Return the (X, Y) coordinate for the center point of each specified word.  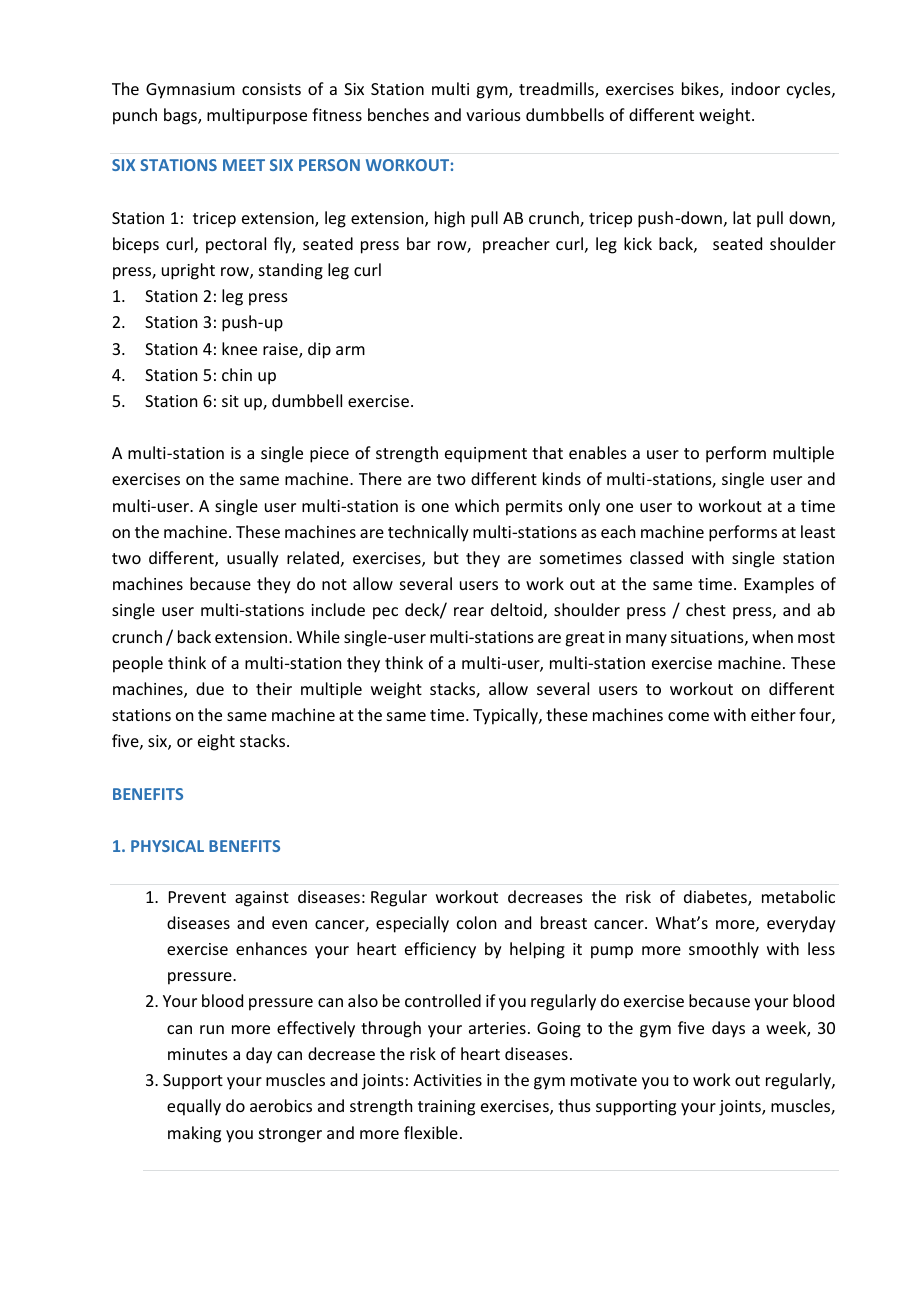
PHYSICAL (167, 846)
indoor (755, 88)
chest (706, 609)
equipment (486, 455)
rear (469, 611)
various (493, 115)
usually (253, 559)
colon (476, 922)
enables (598, 452)
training (446, 1108)
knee (239, 348)
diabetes (716, 898)
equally (194, 1107)
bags (181, 116)
